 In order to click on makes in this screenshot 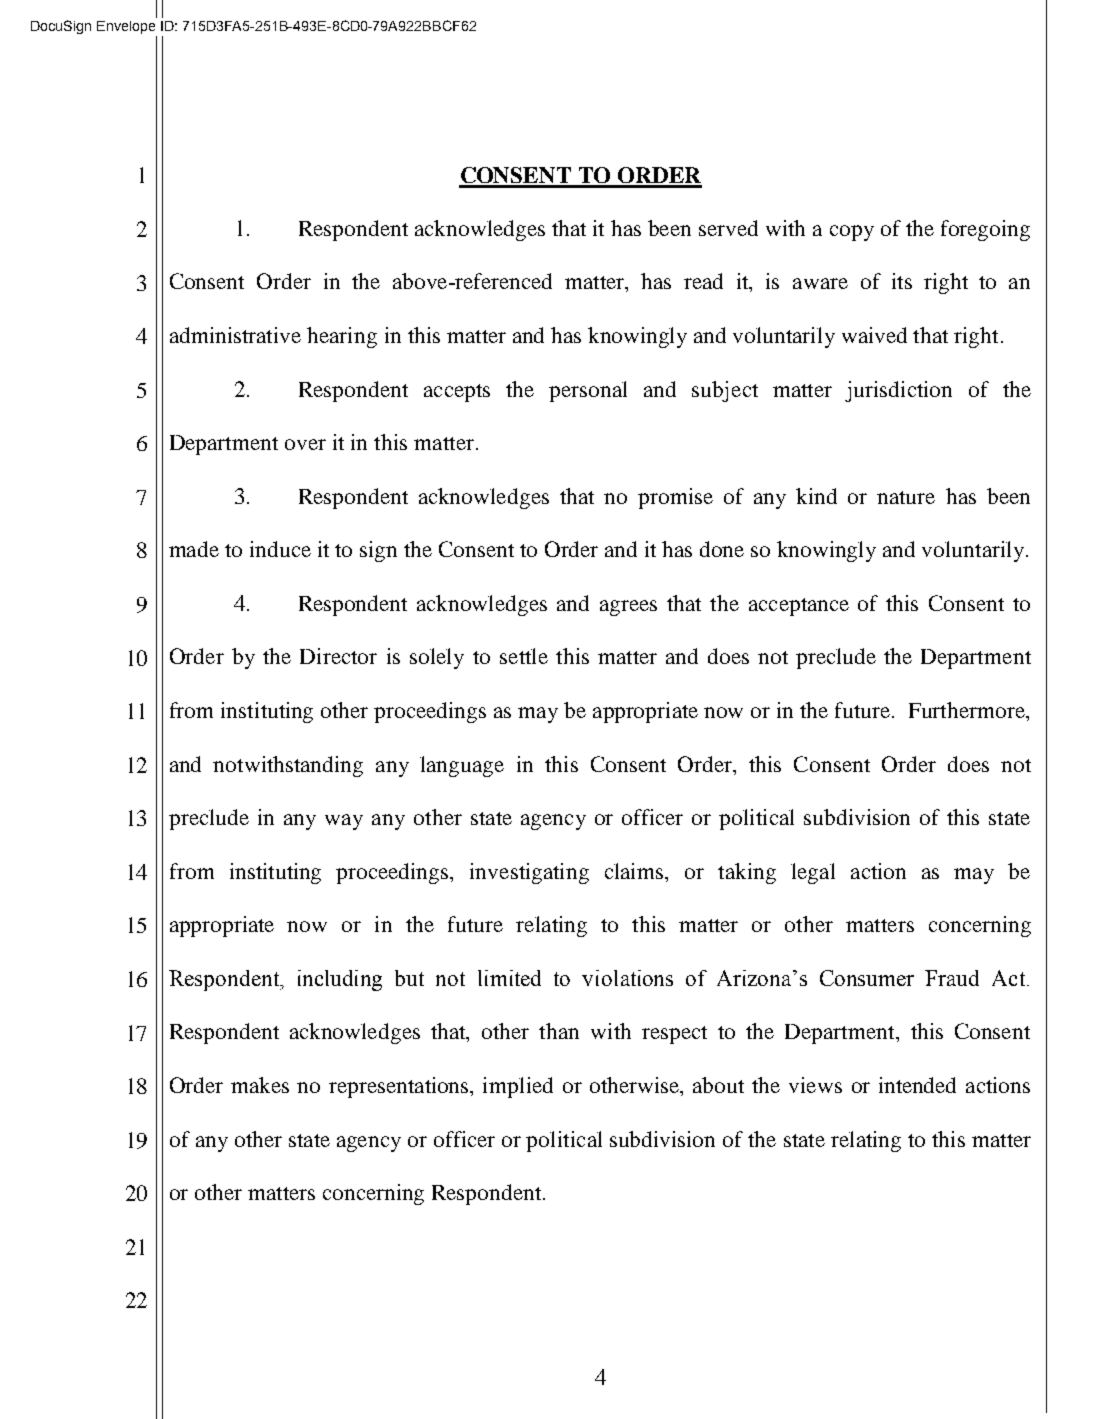, I will do `click(260, 1085)`.
